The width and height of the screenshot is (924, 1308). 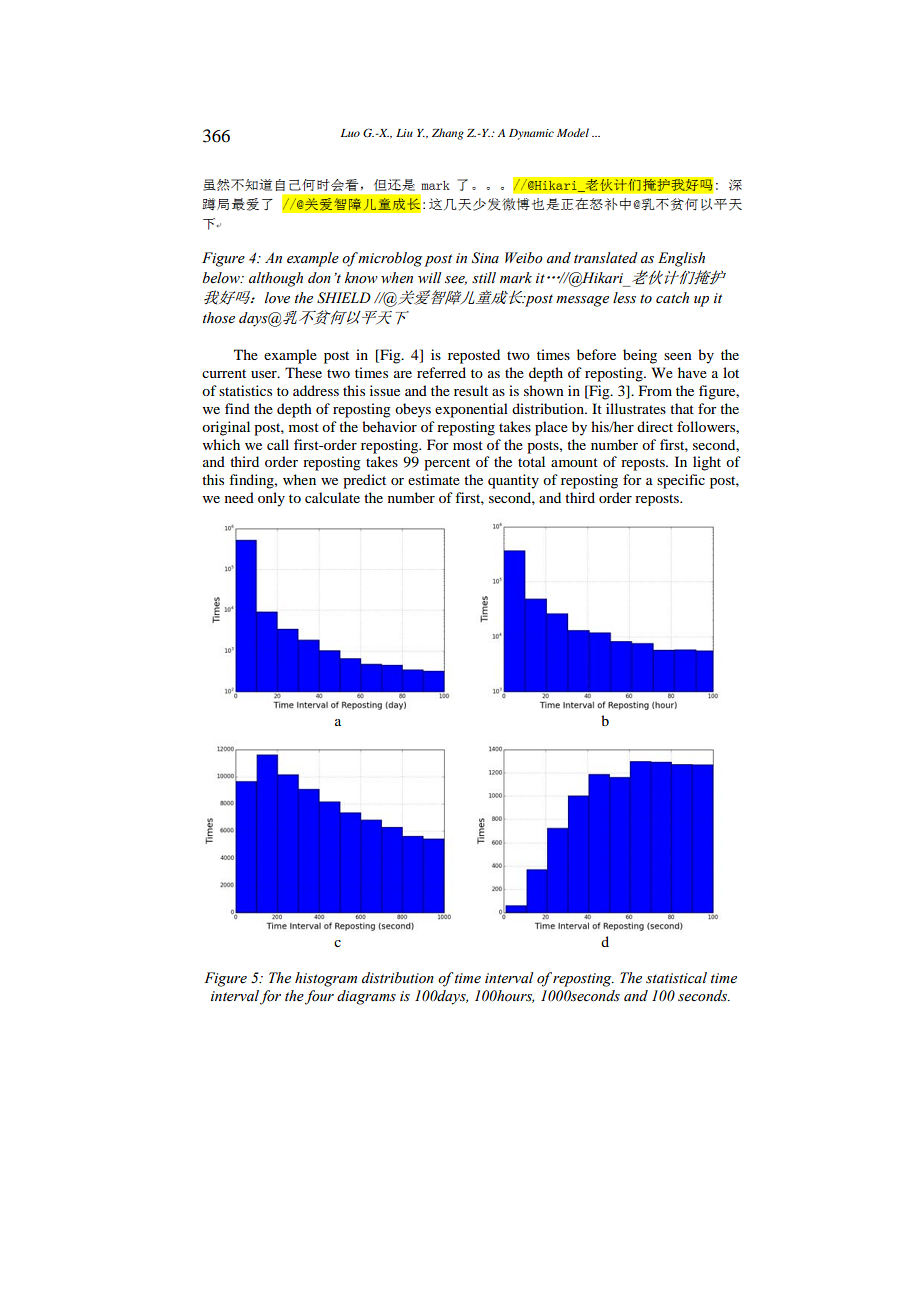 What do you see at coordinates (573, 132) in the screenshot?
I see `Model` at bounding box center [573, 132].
